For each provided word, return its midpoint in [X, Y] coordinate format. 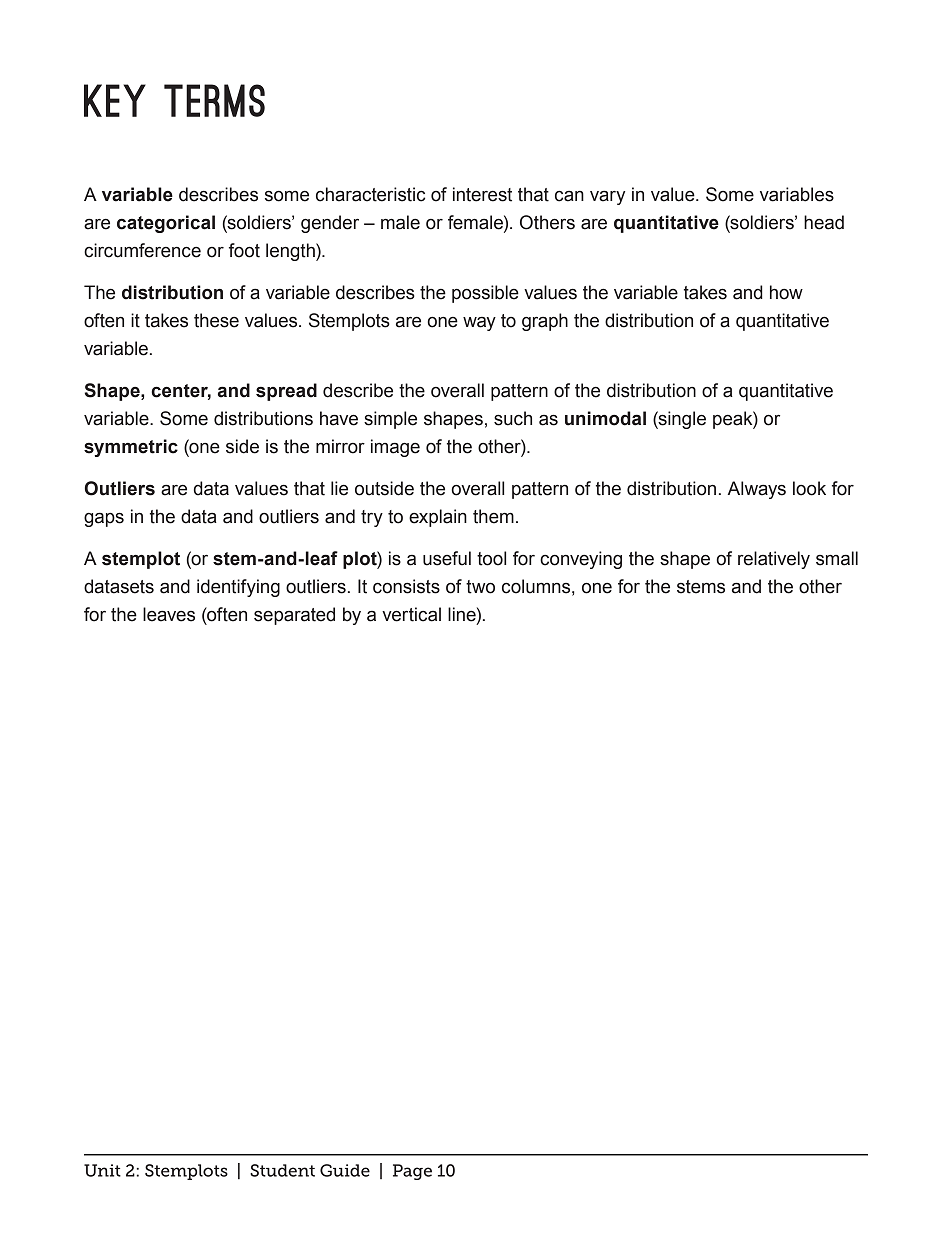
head [824, 222]
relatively [774, 560]
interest [482, 194]
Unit [102, 1170]
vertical [411, 614]
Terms [214, 100]
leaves [169, 614]
